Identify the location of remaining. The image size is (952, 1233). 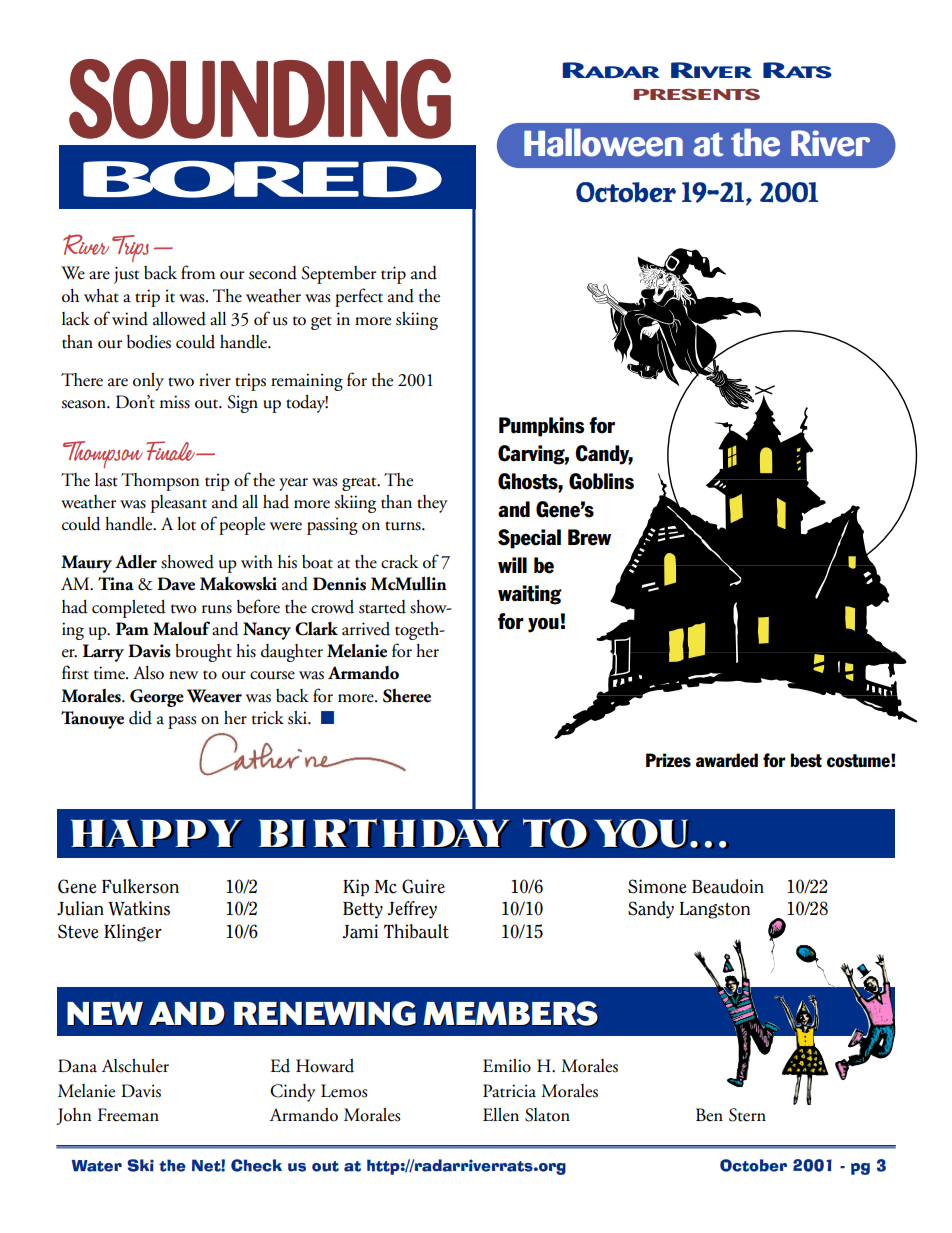
(307, 382).
